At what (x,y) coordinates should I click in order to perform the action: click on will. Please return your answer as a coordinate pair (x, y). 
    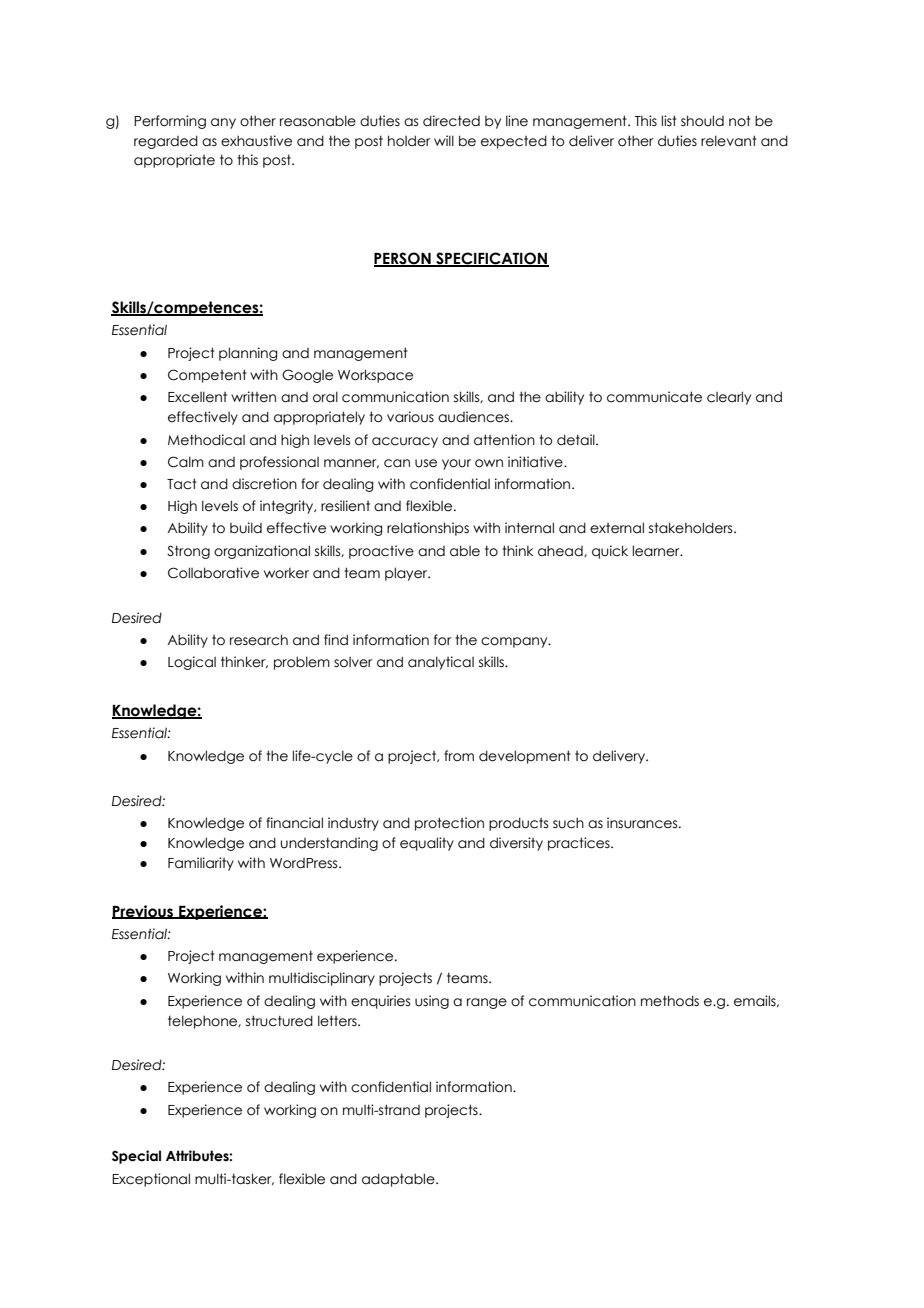
    Looking at the image, I should click on (444, 140).
